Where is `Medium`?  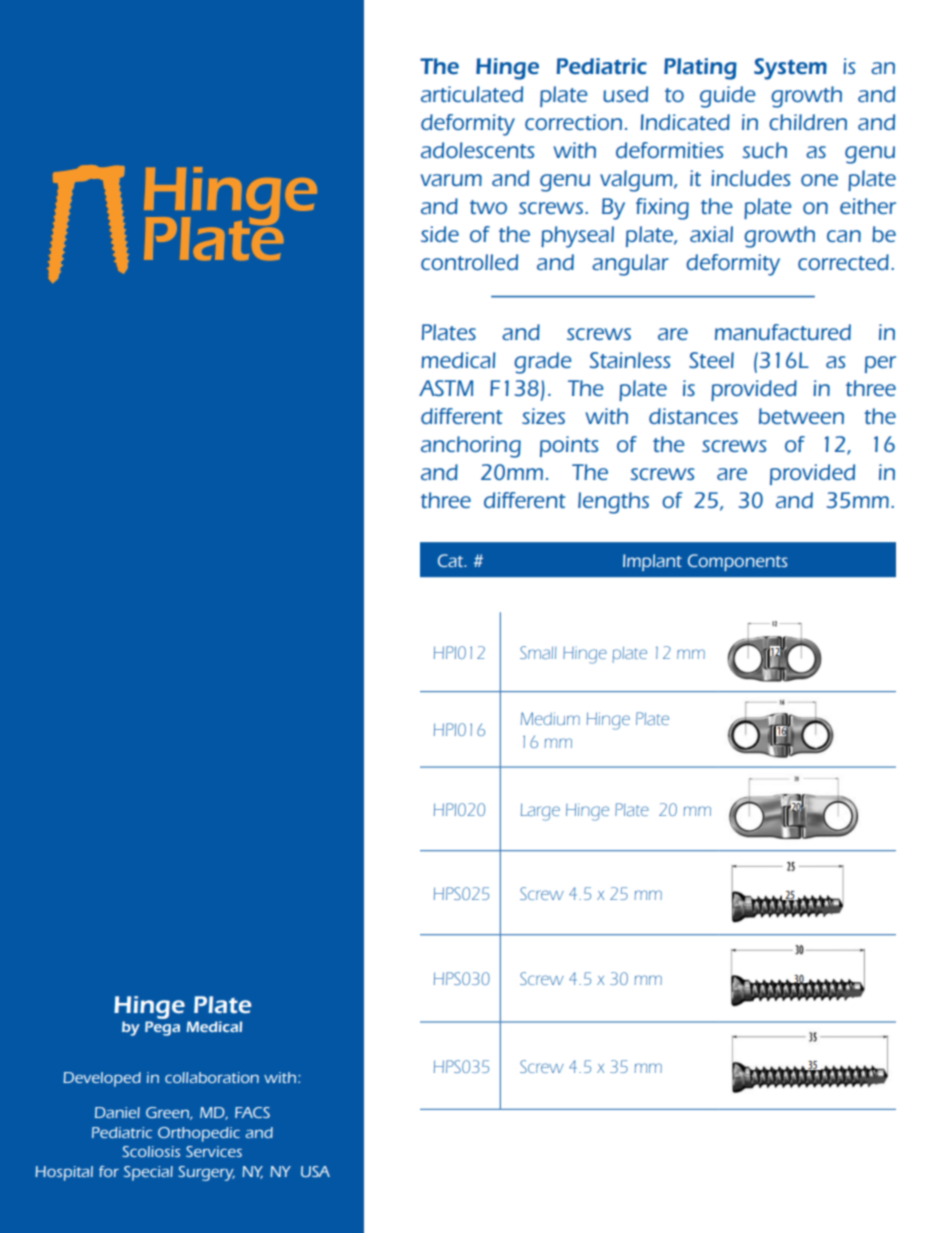 Medium is located at coordinates (550, 718).
